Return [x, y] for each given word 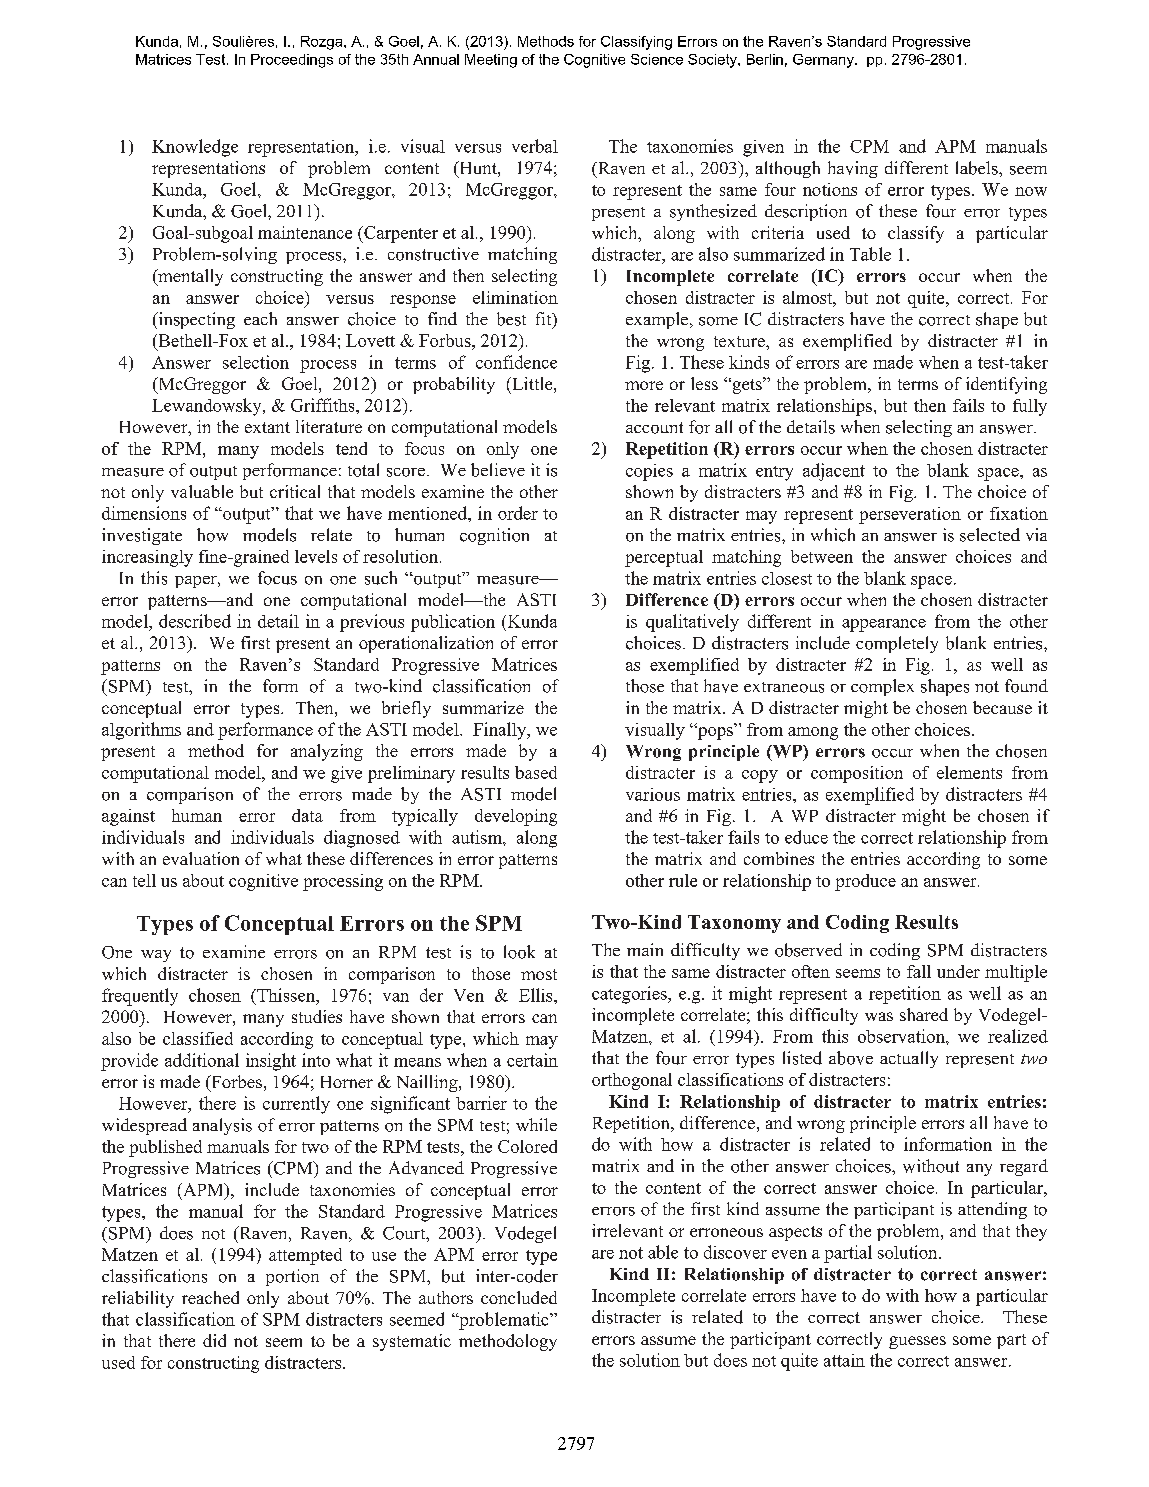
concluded [519, 1297]
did [214, 1340]
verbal [535, 146]
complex [882, 687]
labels [978, 168]
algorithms [141, 731]
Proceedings [292, 61]
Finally [501, 731]
